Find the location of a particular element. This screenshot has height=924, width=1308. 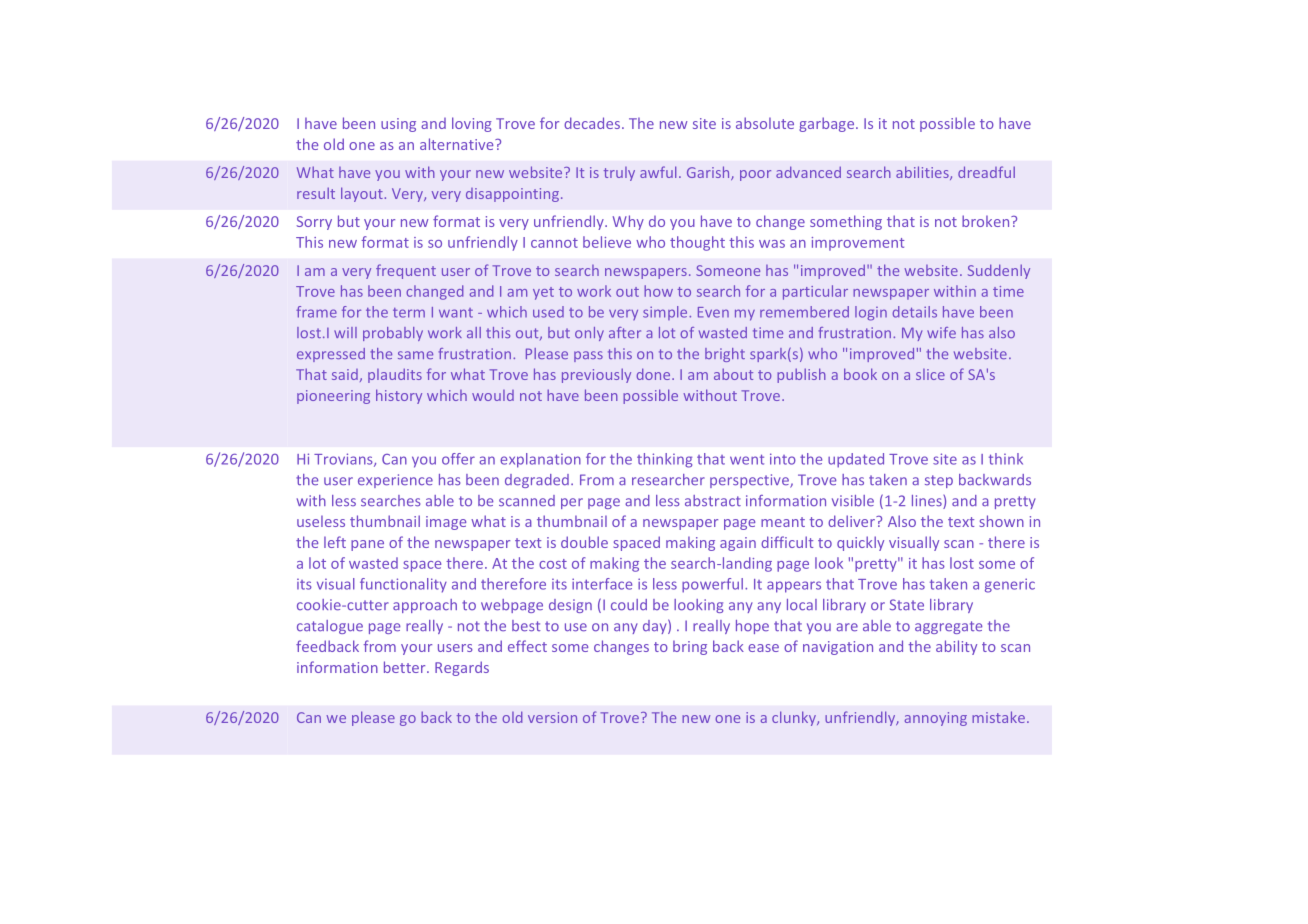

version is located at coordinates (552, 717).
